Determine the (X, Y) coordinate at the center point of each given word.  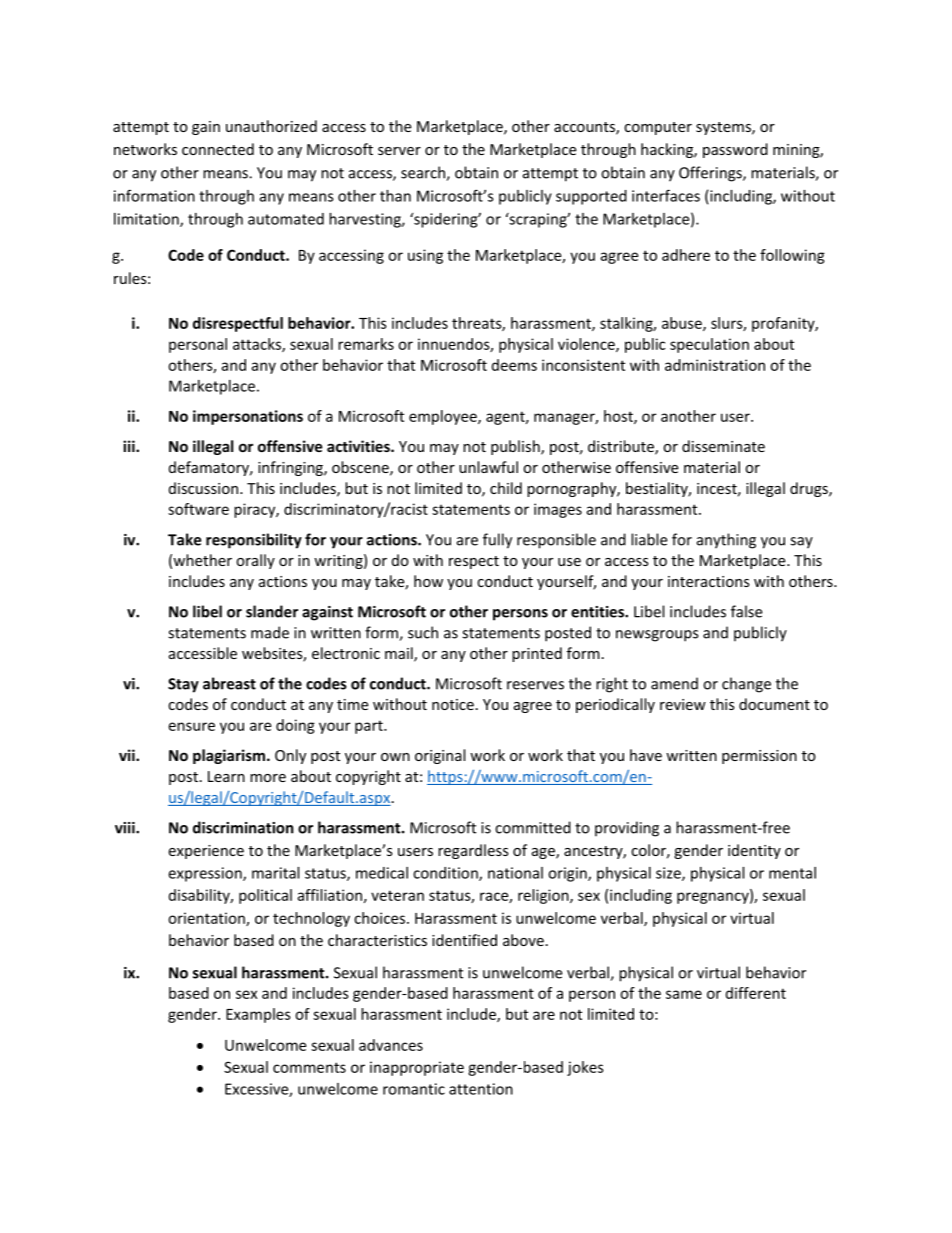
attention (481, 1089)
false (746, 611)
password (735, 150)
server (399, 151)
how (428, 581)
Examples (258, 1015)
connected (218, 149)
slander (272, 611)
